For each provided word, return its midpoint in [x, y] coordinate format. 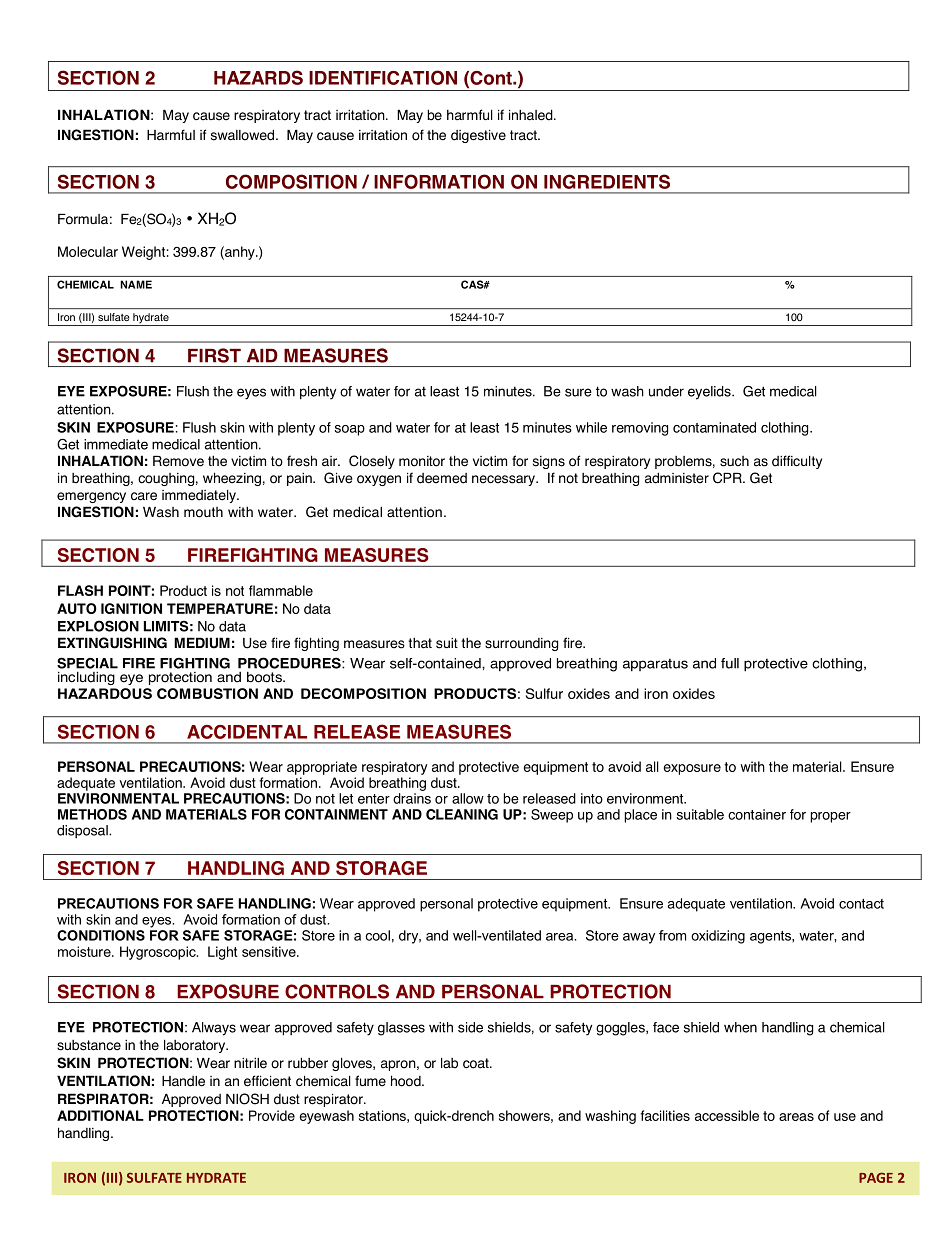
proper [831, 817]
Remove [178, 461]
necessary [504, 480]
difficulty [797, 462]
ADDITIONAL [100, 1115]
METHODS [92, 814]
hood [407, 1081]
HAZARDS [258, 77]
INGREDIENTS [607, 181]
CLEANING [462, 814]
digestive [478, 136]
